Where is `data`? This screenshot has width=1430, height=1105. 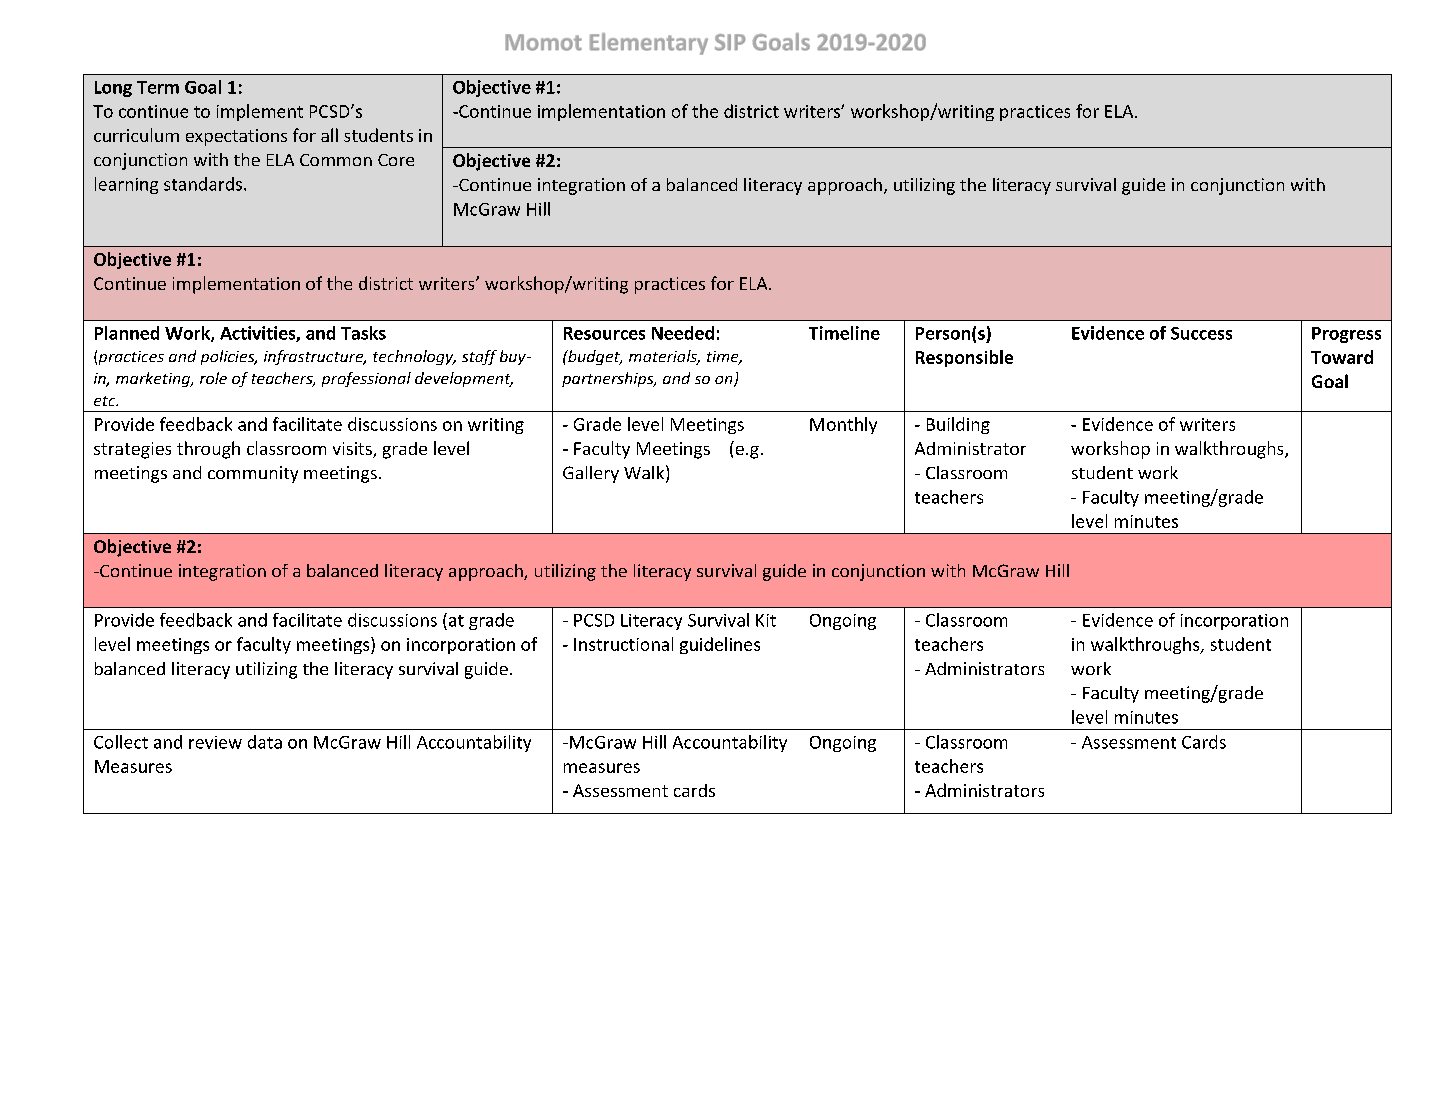 data is located at coordinates (265, 742).
